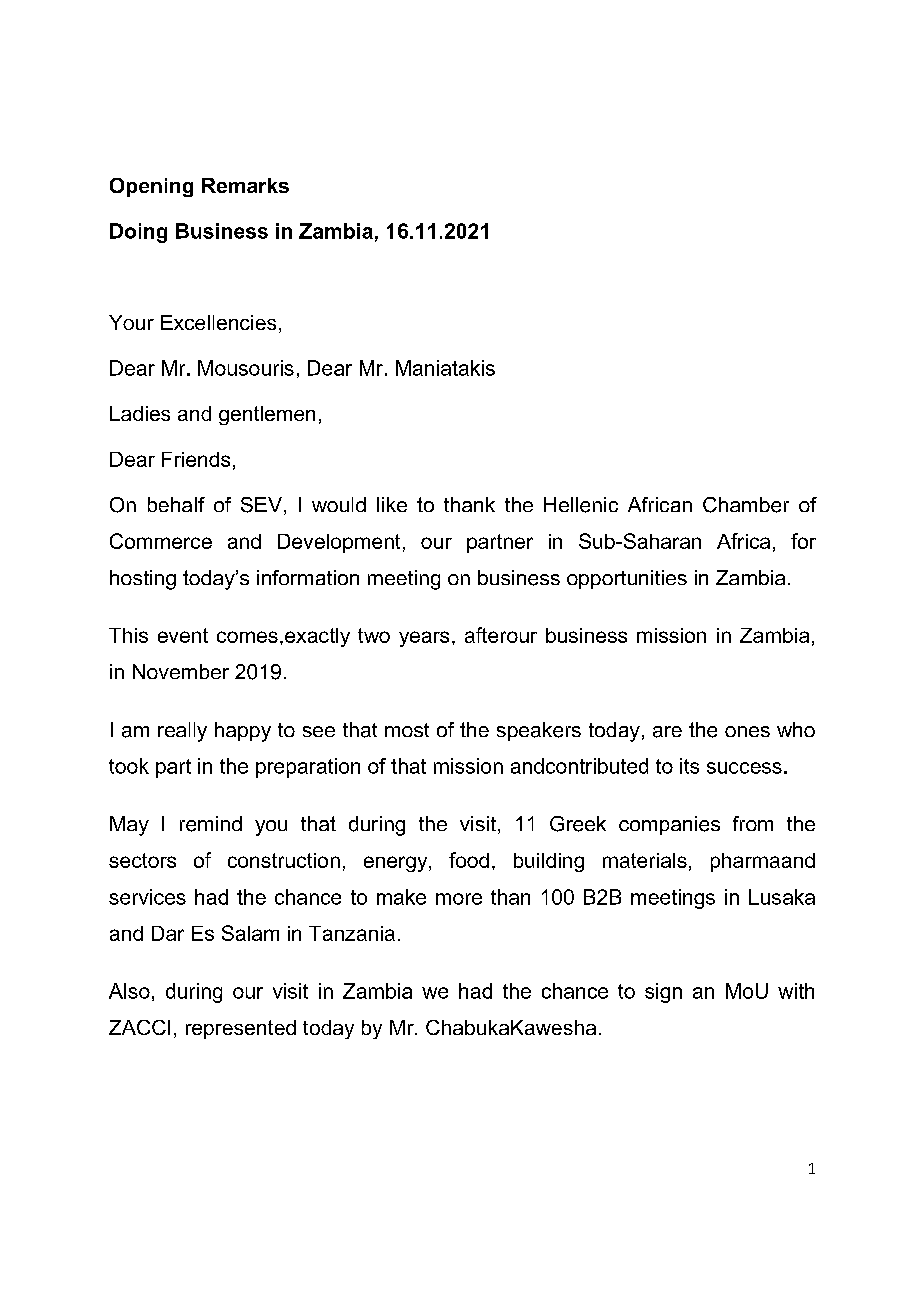 The width and height of the screenshot is (924, 1308). Describe the element at coordinates (746, 505) in the screenshot. I see `Chamber` at that location.
